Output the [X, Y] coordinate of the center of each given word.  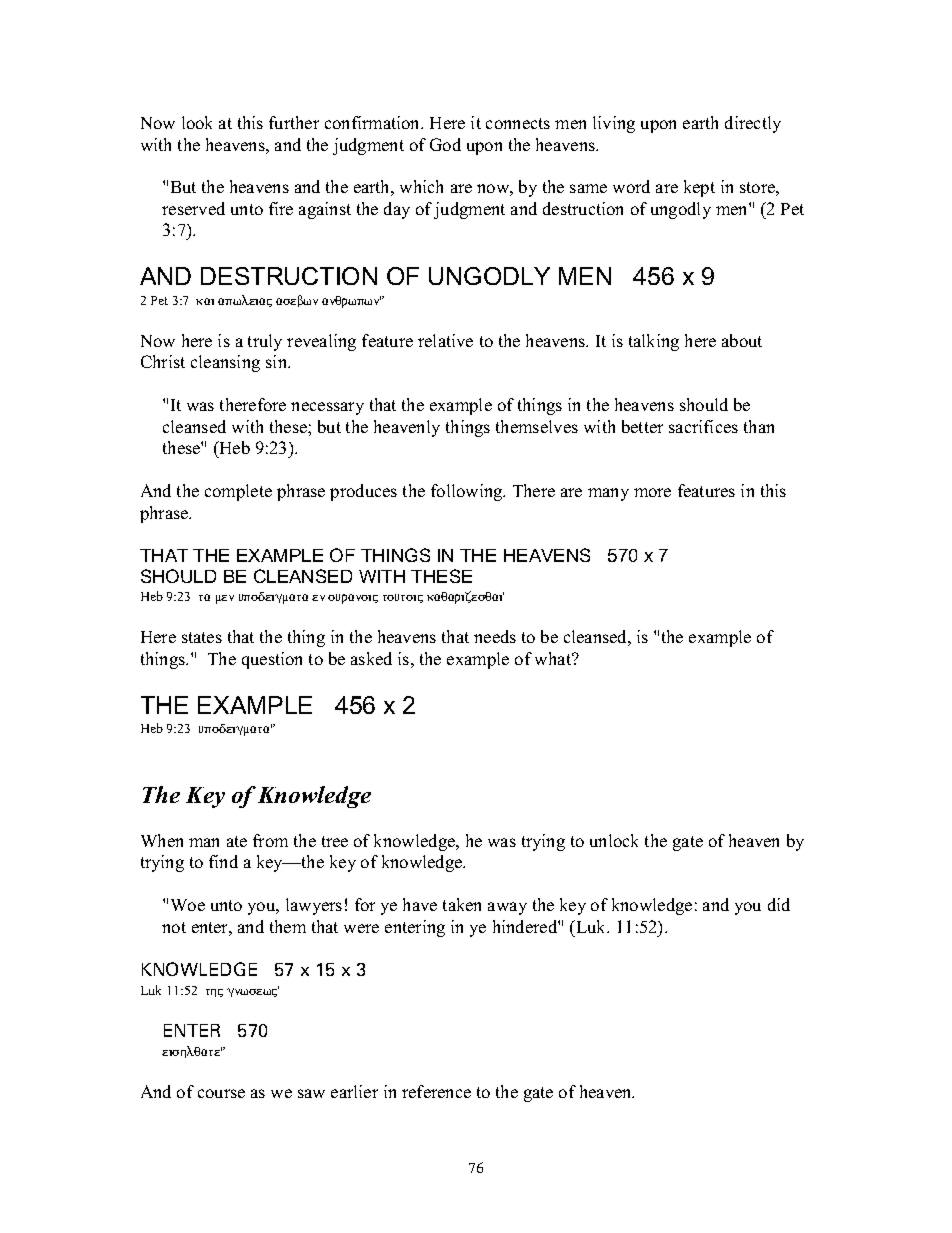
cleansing [225, 363]
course [221, 1093]
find [223, 861]
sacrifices [703, 426]
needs [495, 636]
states [202, 637]
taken [462, 904]
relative [445, 340]
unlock [614, 840]
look [197, 122]
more [652, 492]
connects [518, 123]
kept [699, 188]
